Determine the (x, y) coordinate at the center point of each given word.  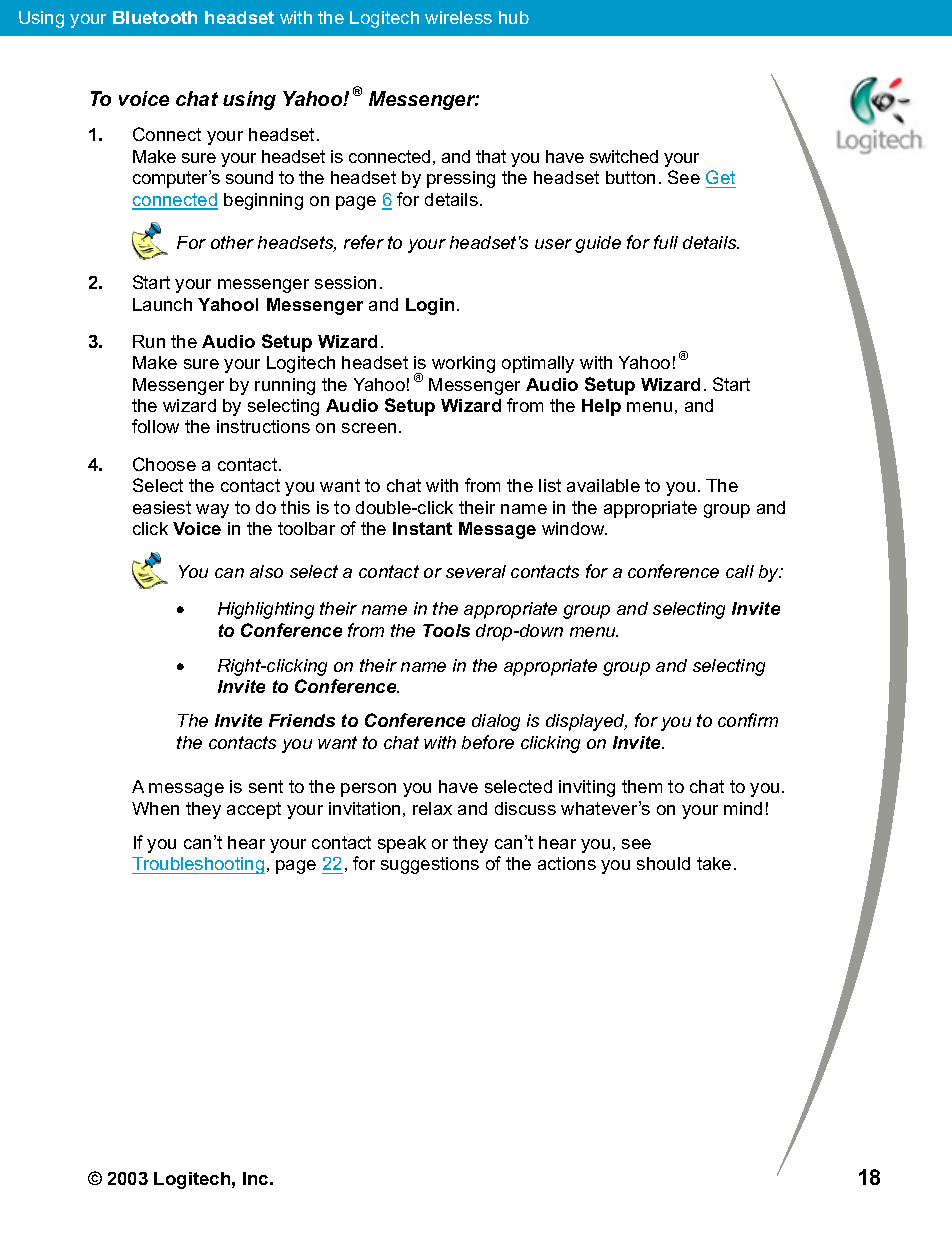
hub (514, 17)
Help (601, 407)
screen (369, 428)
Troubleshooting (198, 865)
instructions (263, 426)
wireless (458, 17)
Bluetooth (155, 17)
